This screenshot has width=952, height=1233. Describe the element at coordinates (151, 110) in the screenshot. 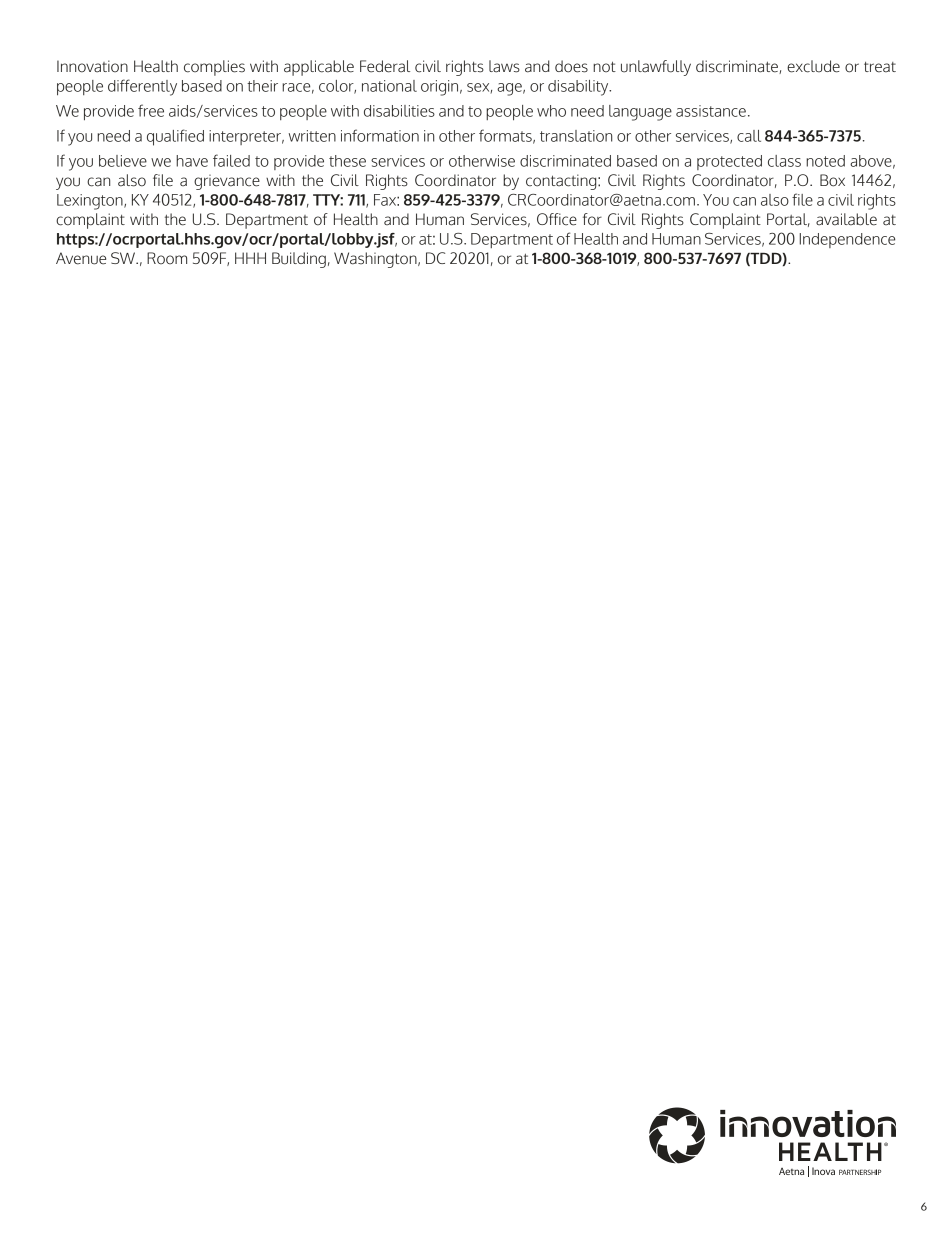

I see `free` at that location.
